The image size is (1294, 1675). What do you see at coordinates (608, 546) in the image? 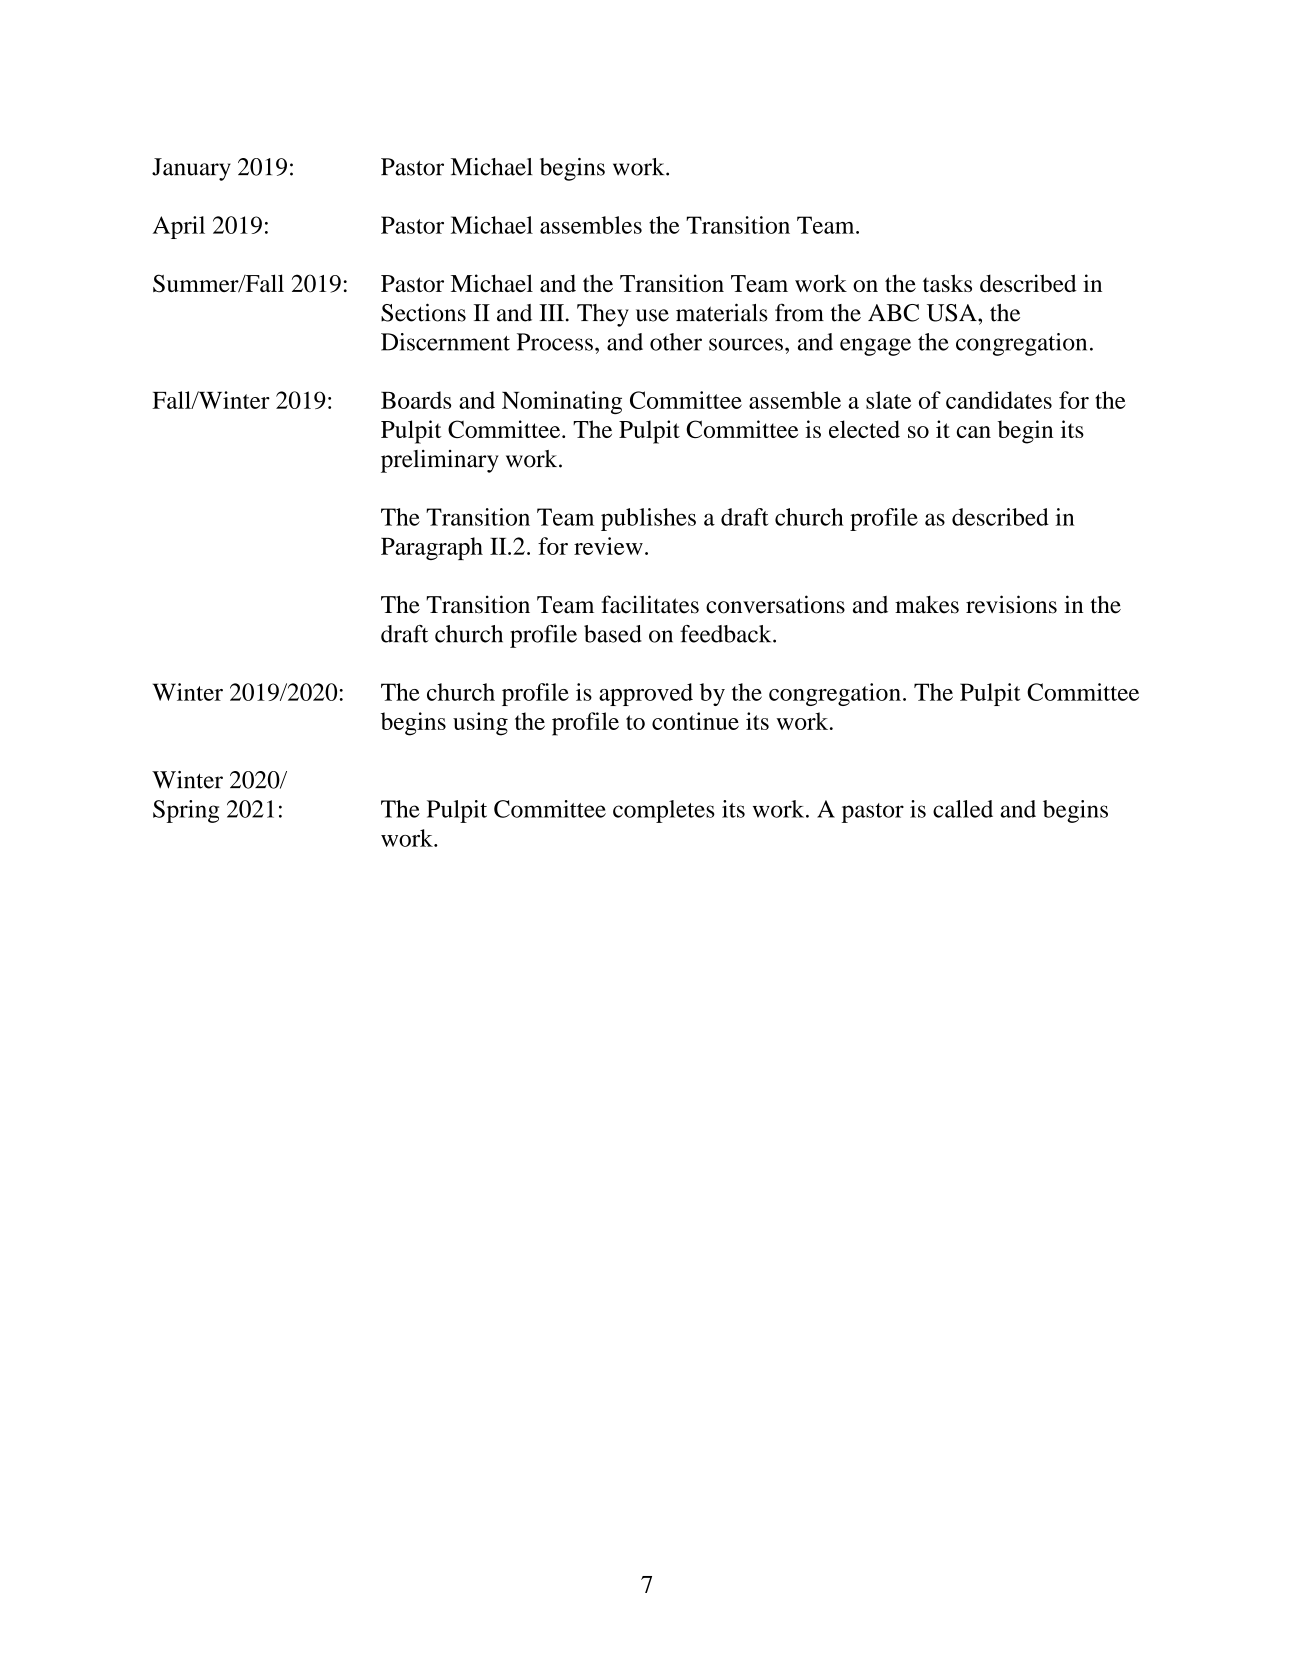
I see `review` at bounding box center [608, 546].
